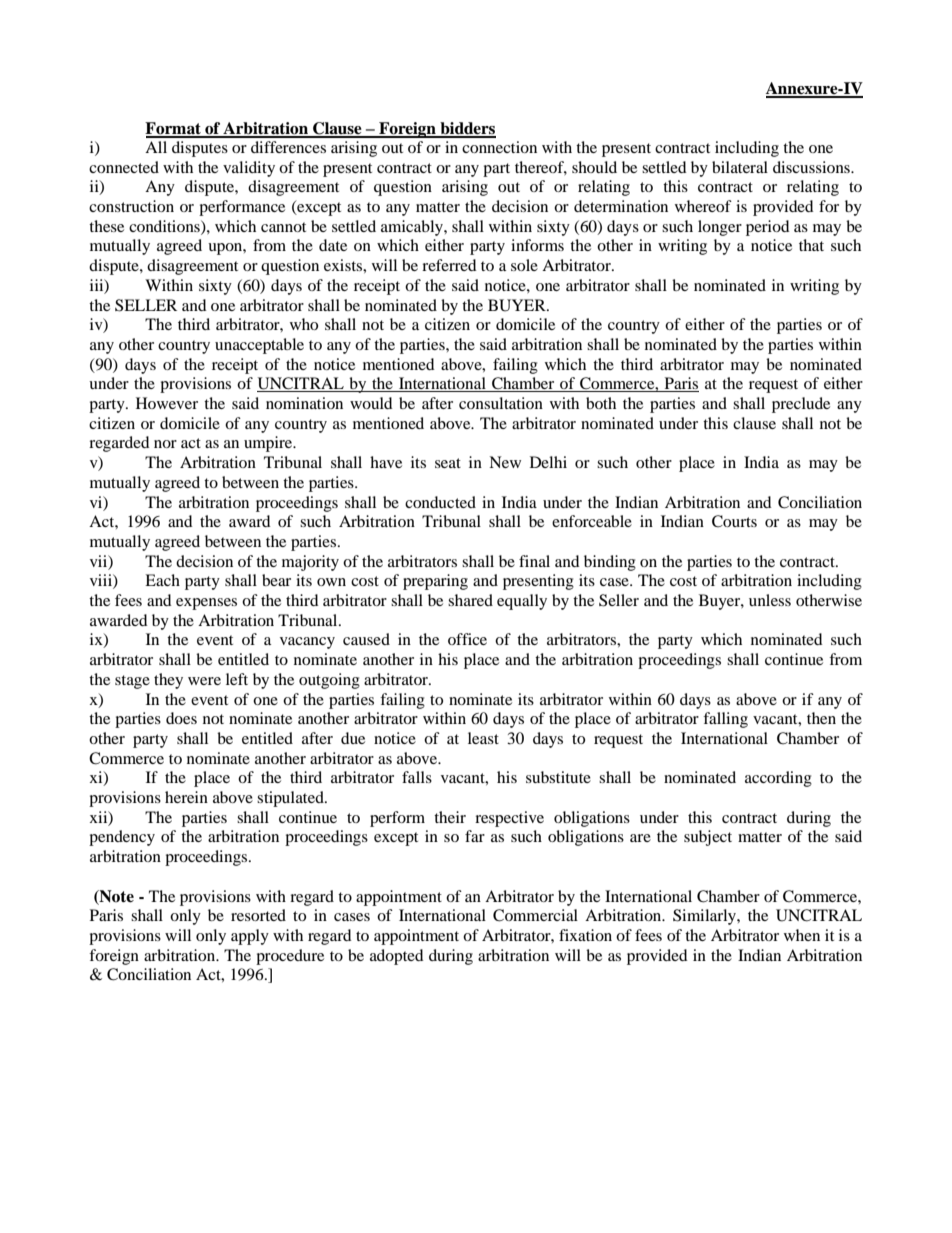 The width and height of the image is (952, 1233). I want to click on preclude, so click(801, 405).
